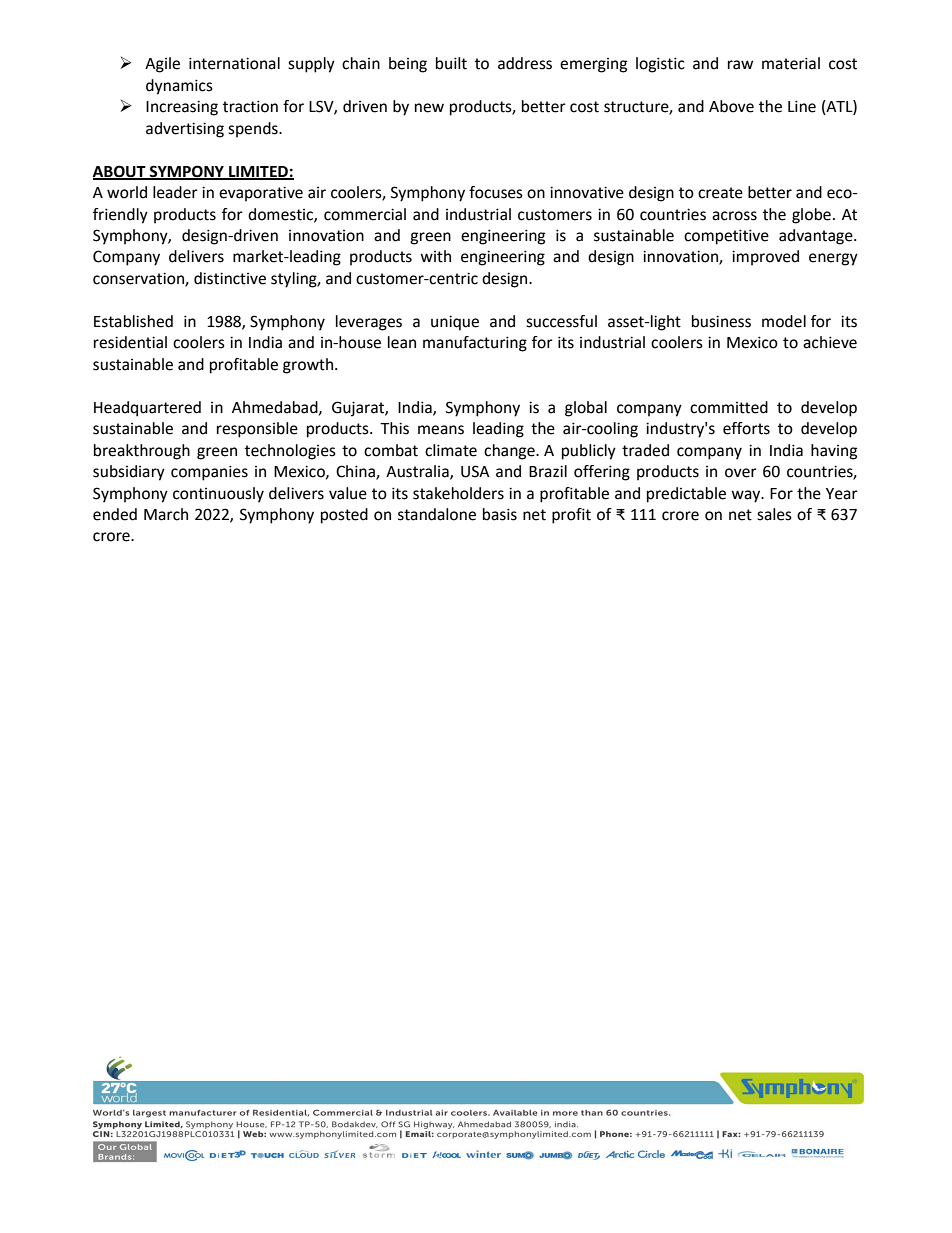 This page has width=952, height=1233. I want to click on focuses, so click(496, 192).
